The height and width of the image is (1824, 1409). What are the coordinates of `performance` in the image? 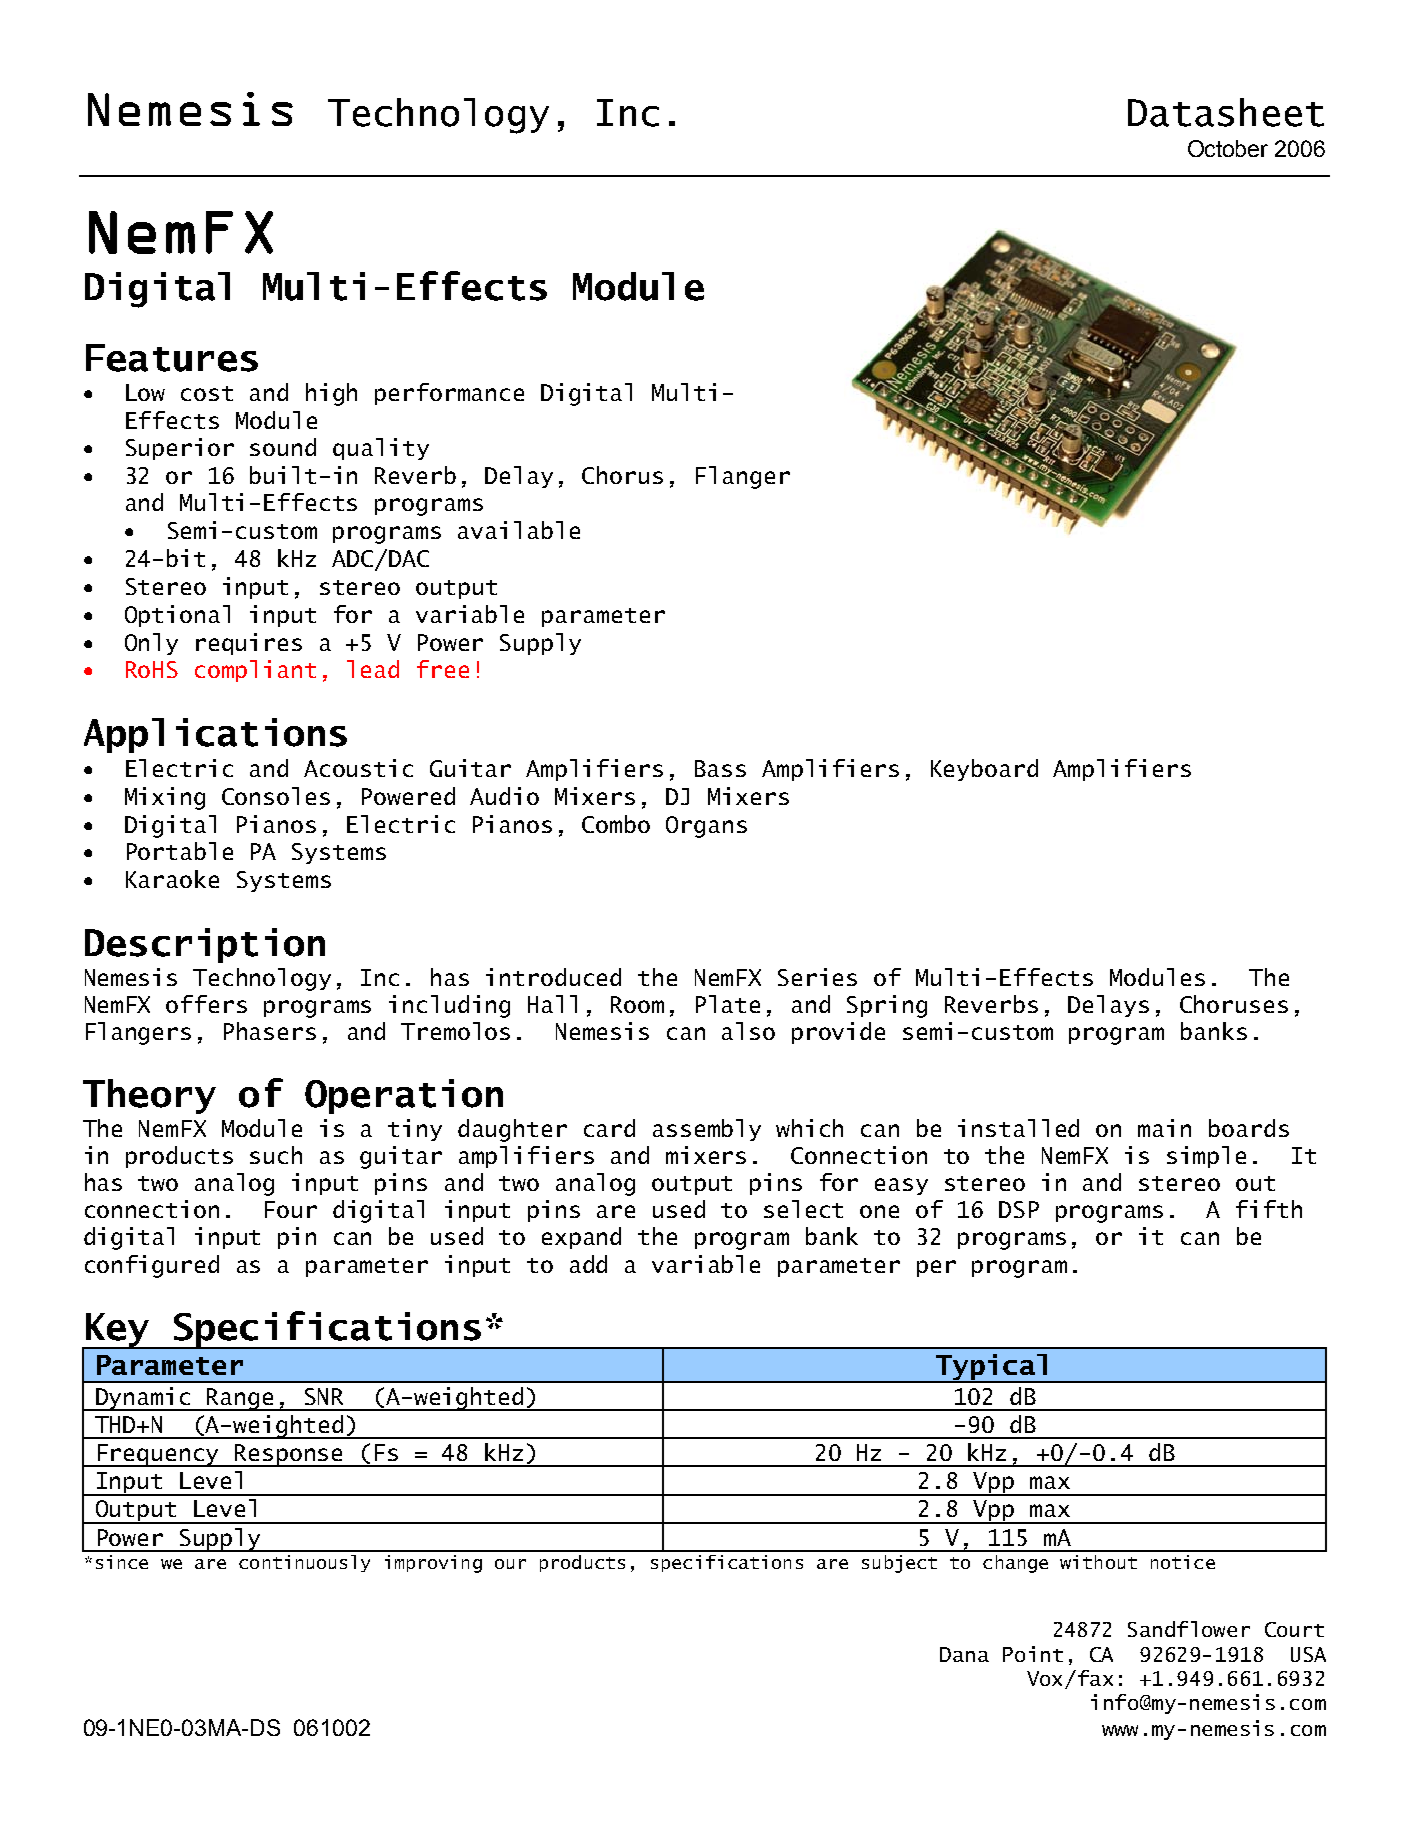 It's located at (449, 394).
